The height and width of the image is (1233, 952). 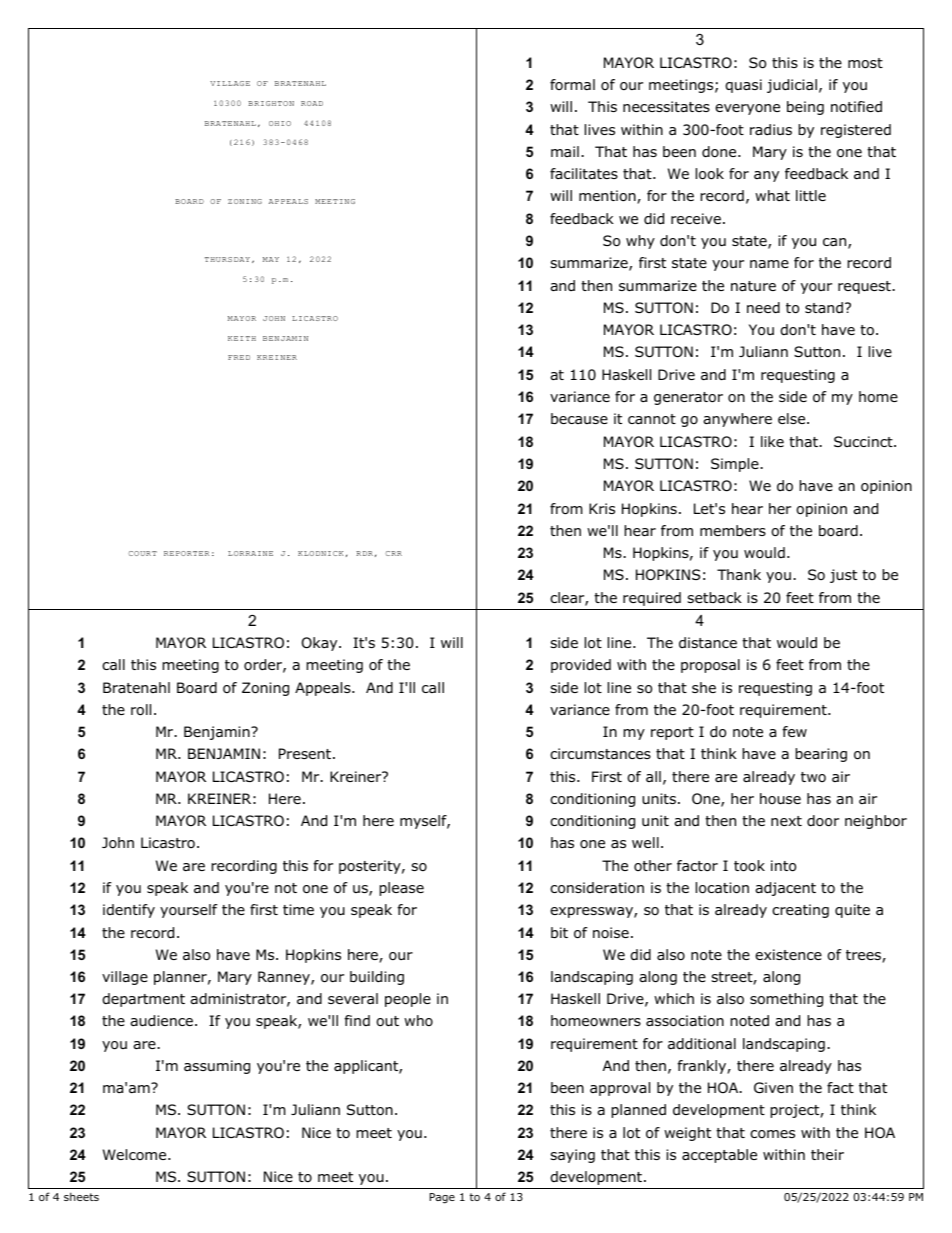 What do you see at coordinates (572, 84) in the image?
I see `formal` at bounding box center [572, 84].
